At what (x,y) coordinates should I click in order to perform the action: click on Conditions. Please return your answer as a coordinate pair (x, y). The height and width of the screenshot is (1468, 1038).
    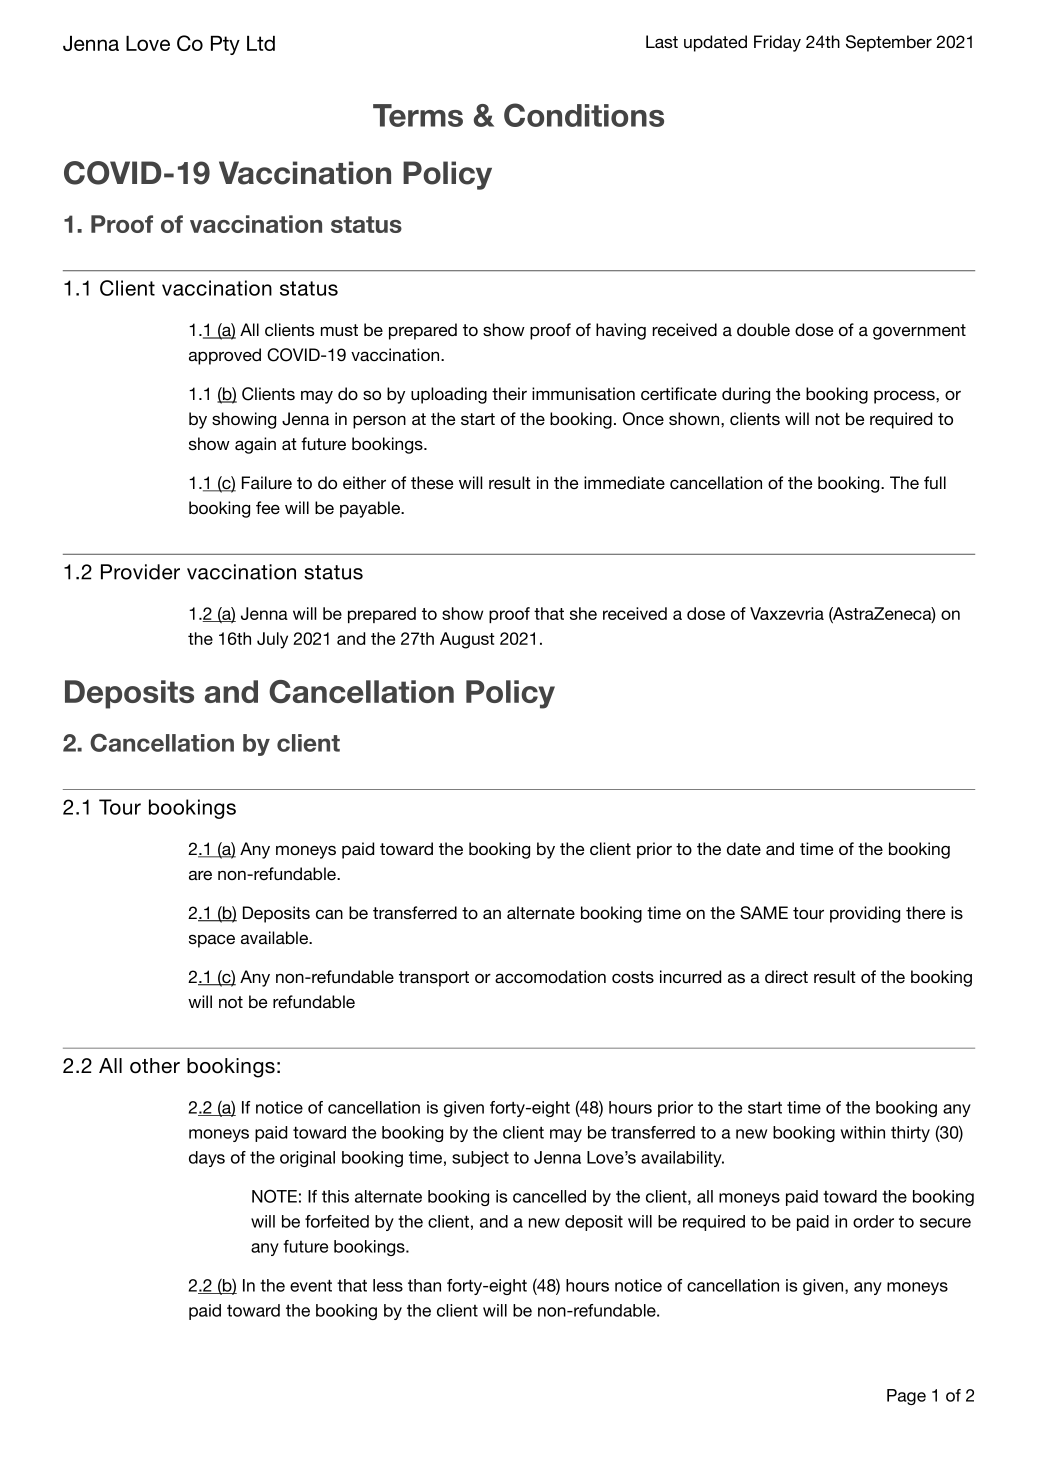
    Looking at the image, I should click on (584, 115).
